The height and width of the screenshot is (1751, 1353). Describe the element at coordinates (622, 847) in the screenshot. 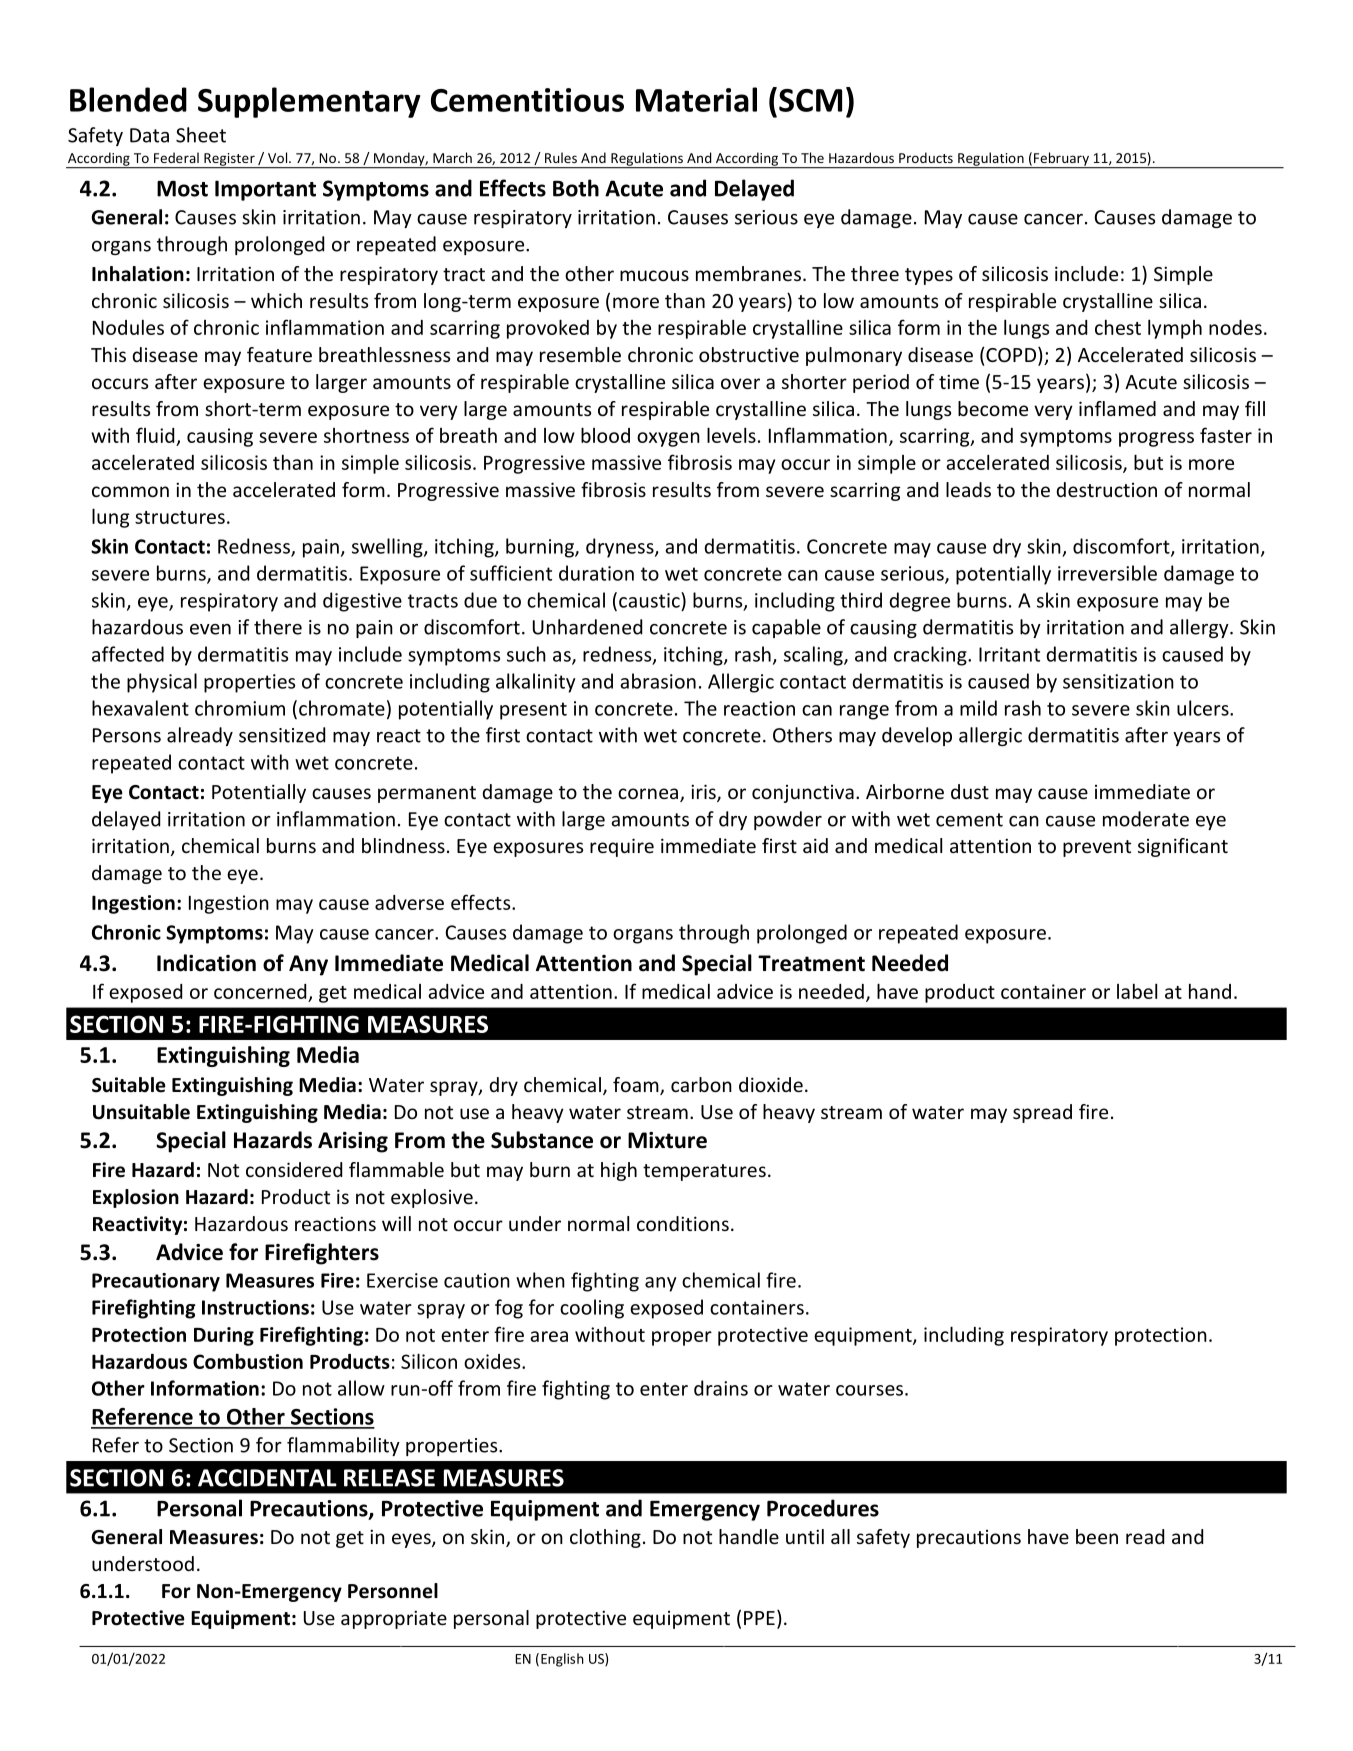

I see `require` at that location.
